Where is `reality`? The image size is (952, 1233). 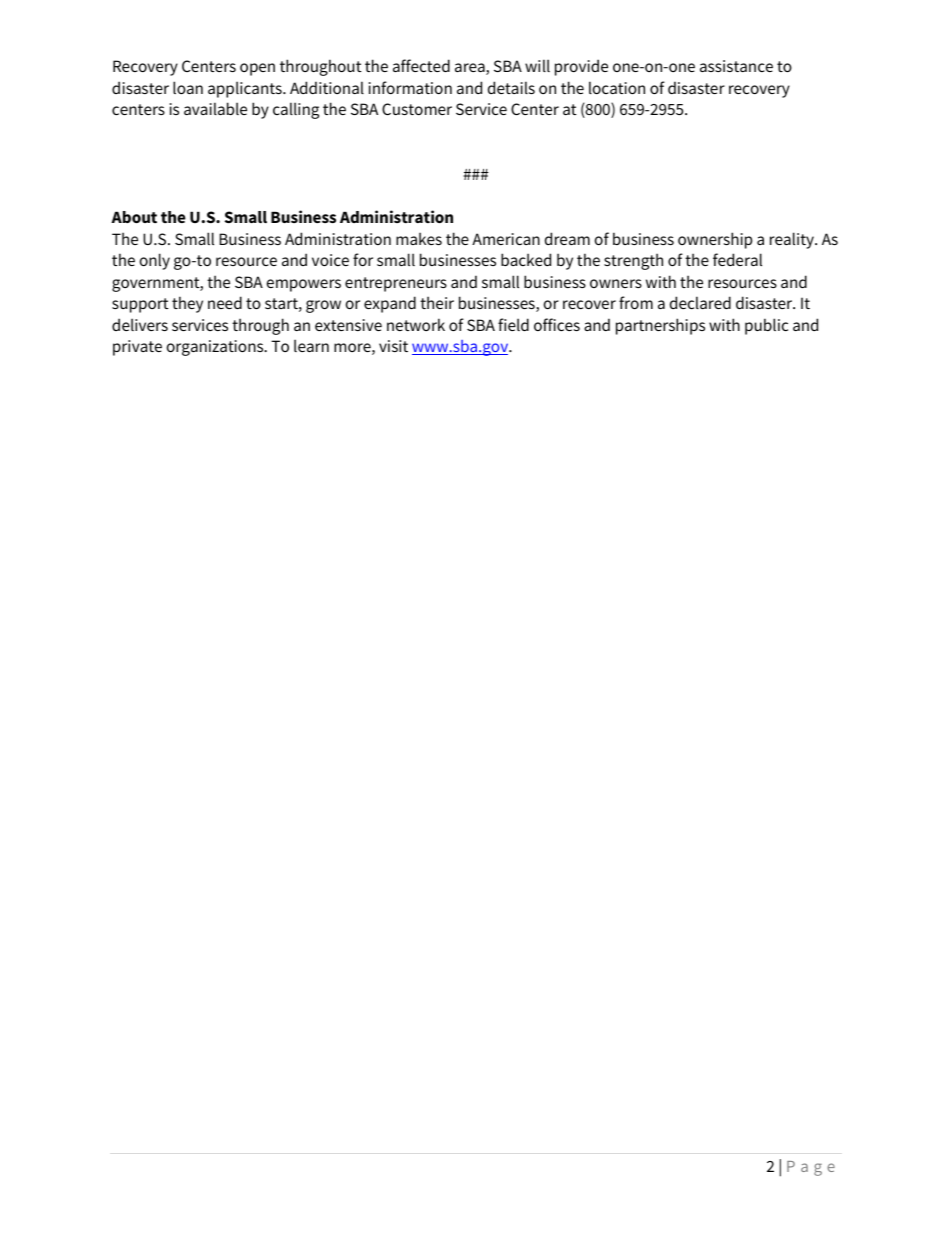 reality is located at coordinates (793, 240).
